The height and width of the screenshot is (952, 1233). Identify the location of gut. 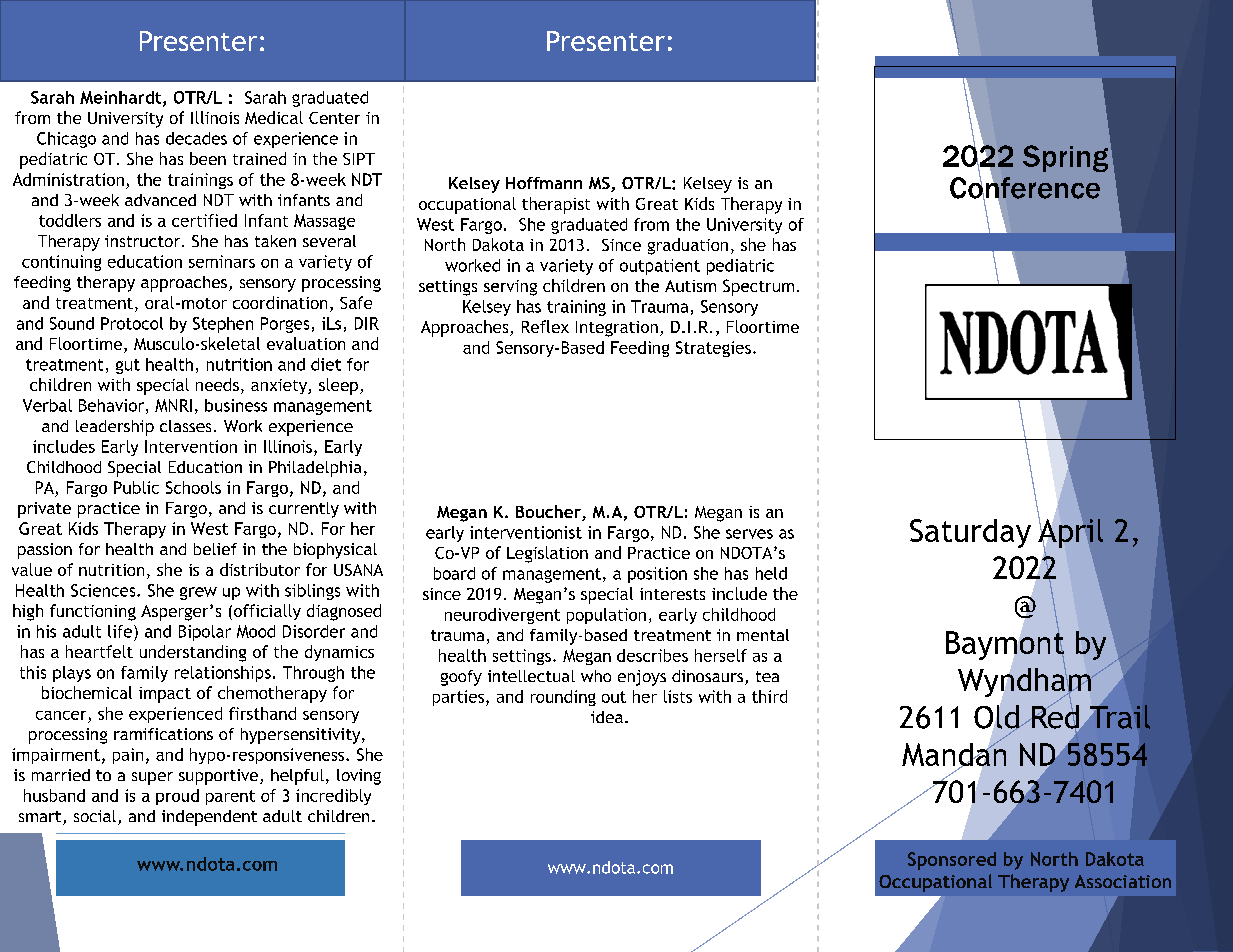
(128, 366).
